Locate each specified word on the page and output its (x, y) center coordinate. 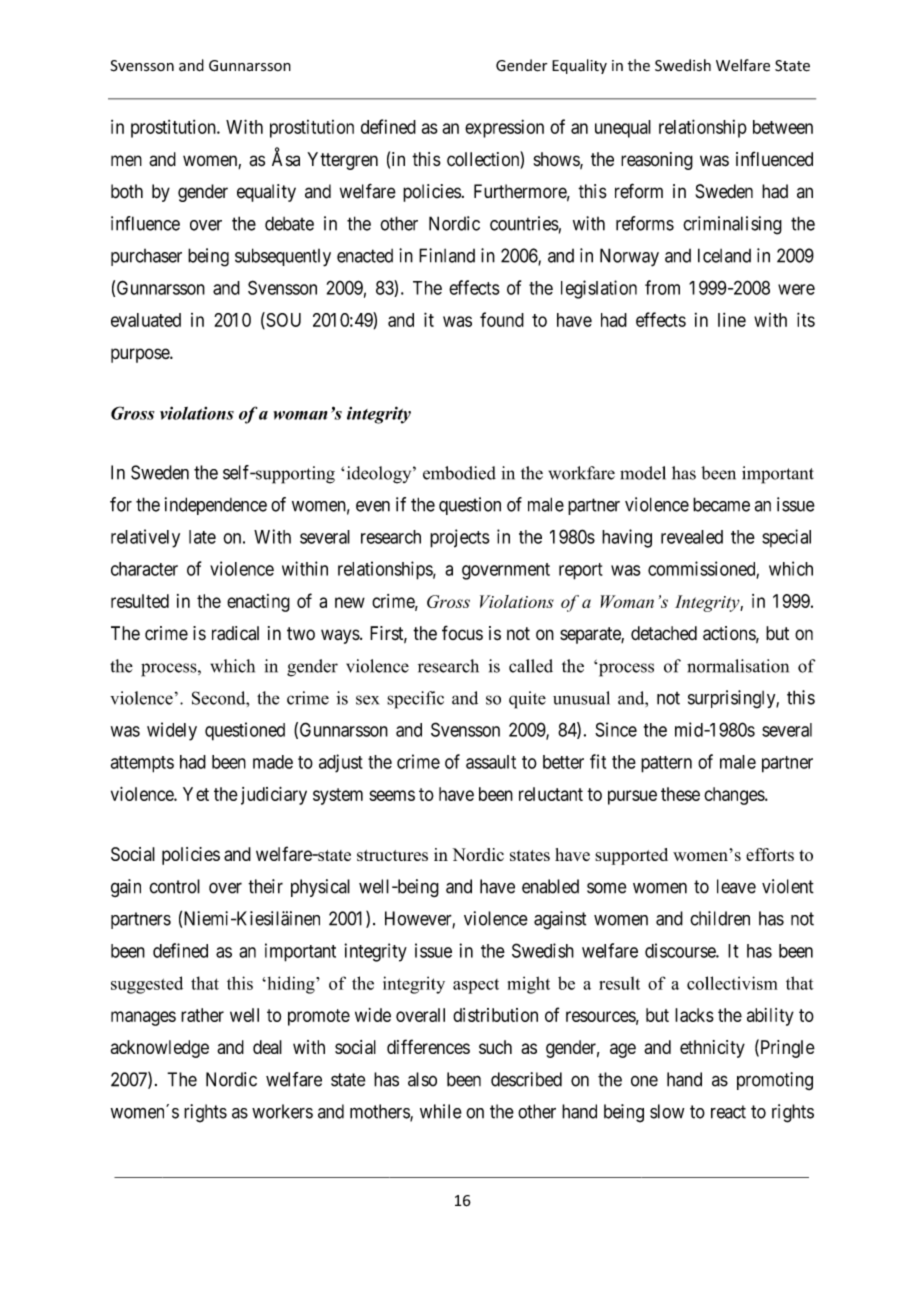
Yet (196, 794)
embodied (459, 473)
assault (491, 762)
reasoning (657, 161)
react (728, 1112)
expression (504, 128)
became (721, 504)
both (127, 191)
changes (735, 796)
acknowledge (160, 1049)
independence (216, 506)
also (422, 1079)
